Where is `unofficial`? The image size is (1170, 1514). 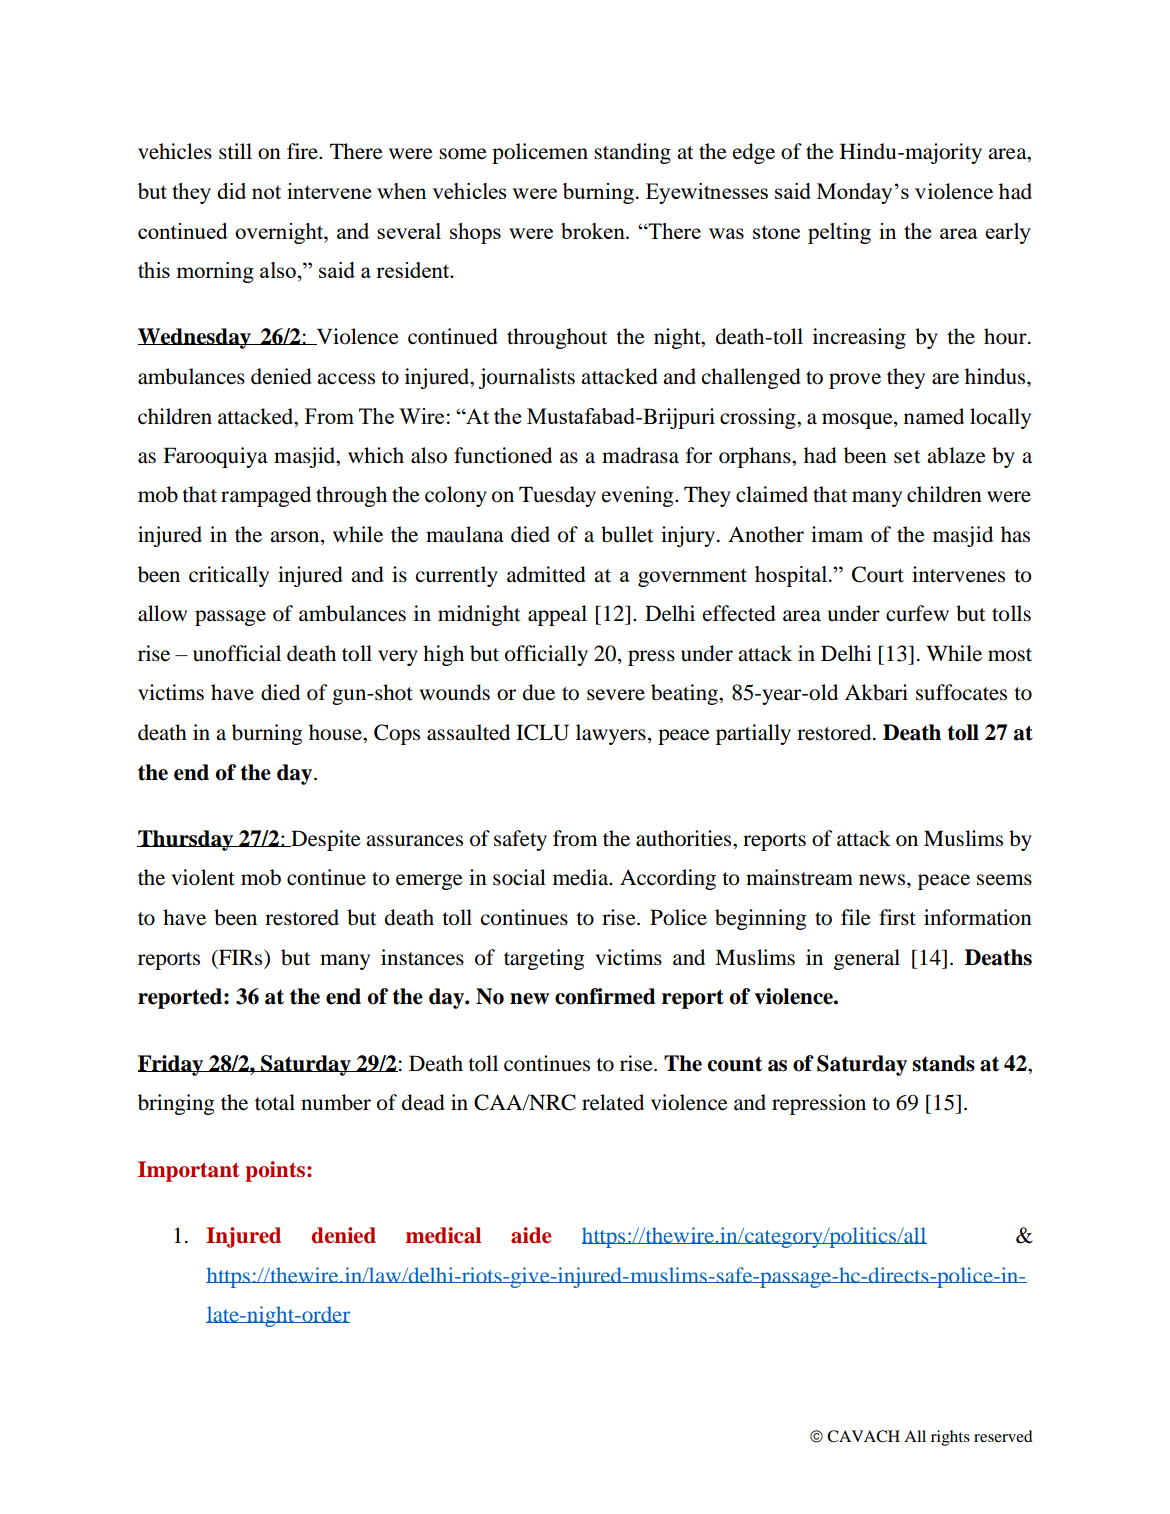 unofficial is located at coordinates (237, 653).
